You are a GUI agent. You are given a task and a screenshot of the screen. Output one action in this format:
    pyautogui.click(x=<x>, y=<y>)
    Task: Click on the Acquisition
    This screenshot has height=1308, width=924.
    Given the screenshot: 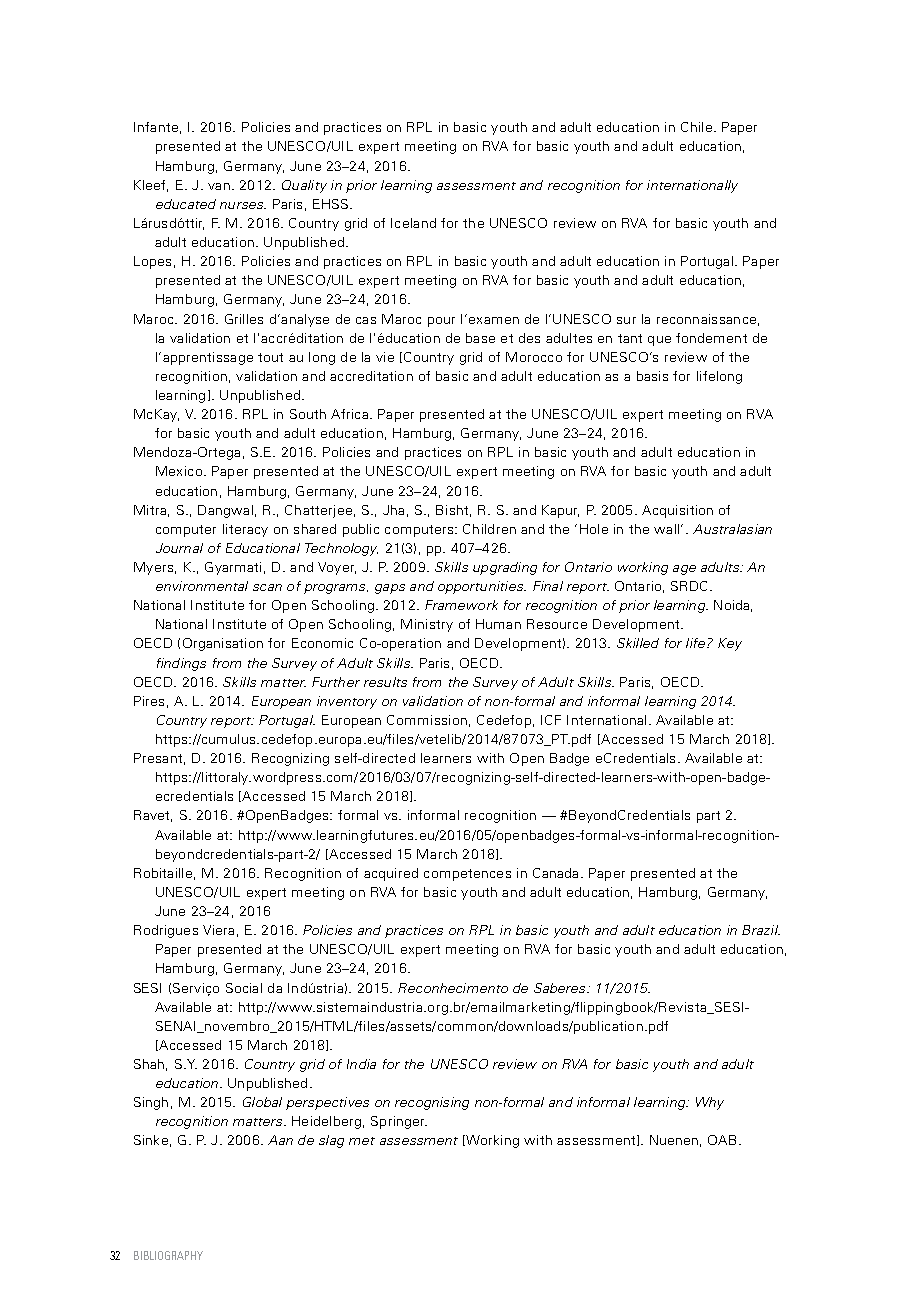 What is the action you would take?
    pyautogui.click(x=677, y=511)
